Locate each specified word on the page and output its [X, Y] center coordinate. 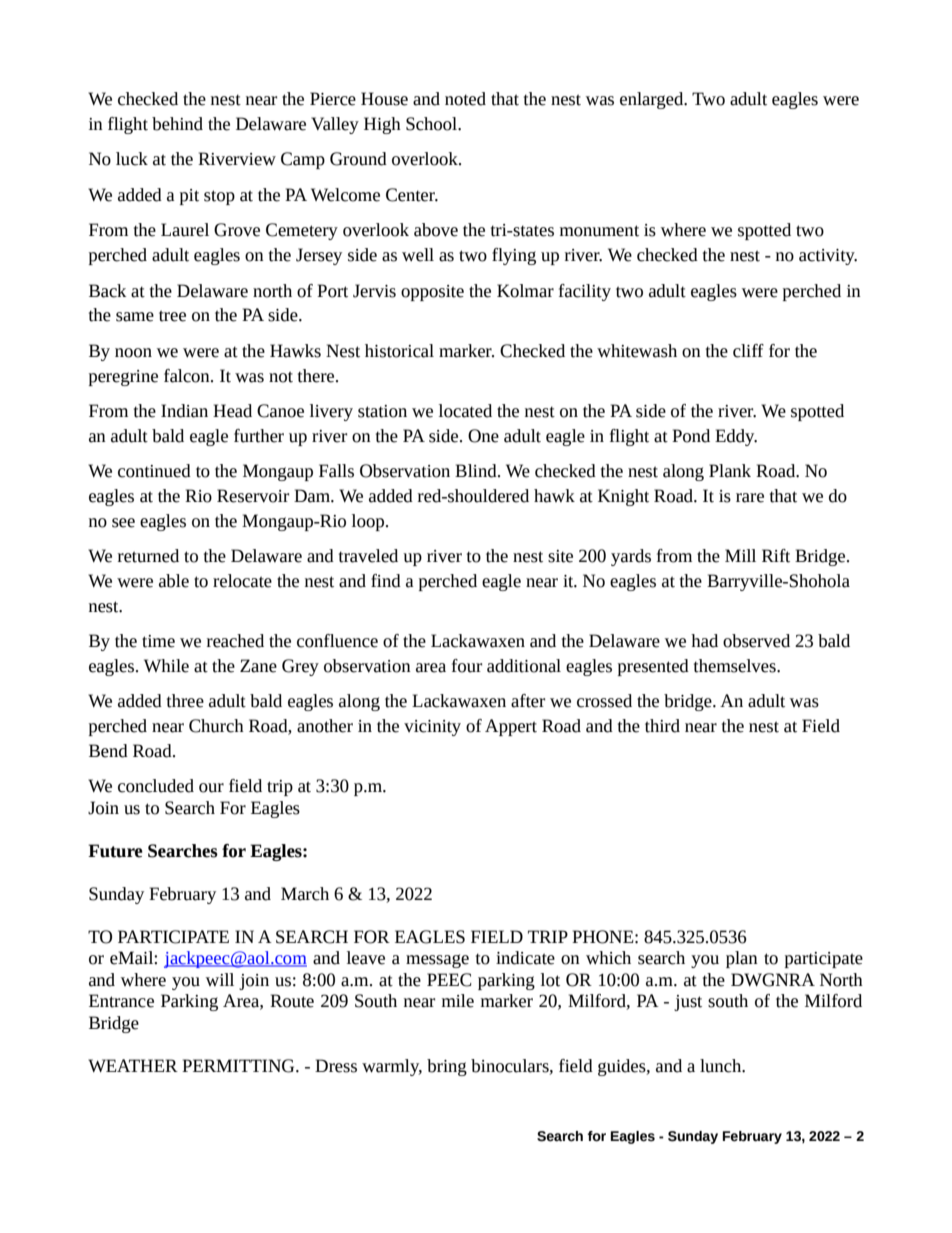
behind [177, 124]
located [465, 411]
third [662, 726]
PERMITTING [239, 1066]
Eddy [736, 437]
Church [216, 726]
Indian [184, 411]
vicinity [432, 728]
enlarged [653, 100]
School [432, 124]
